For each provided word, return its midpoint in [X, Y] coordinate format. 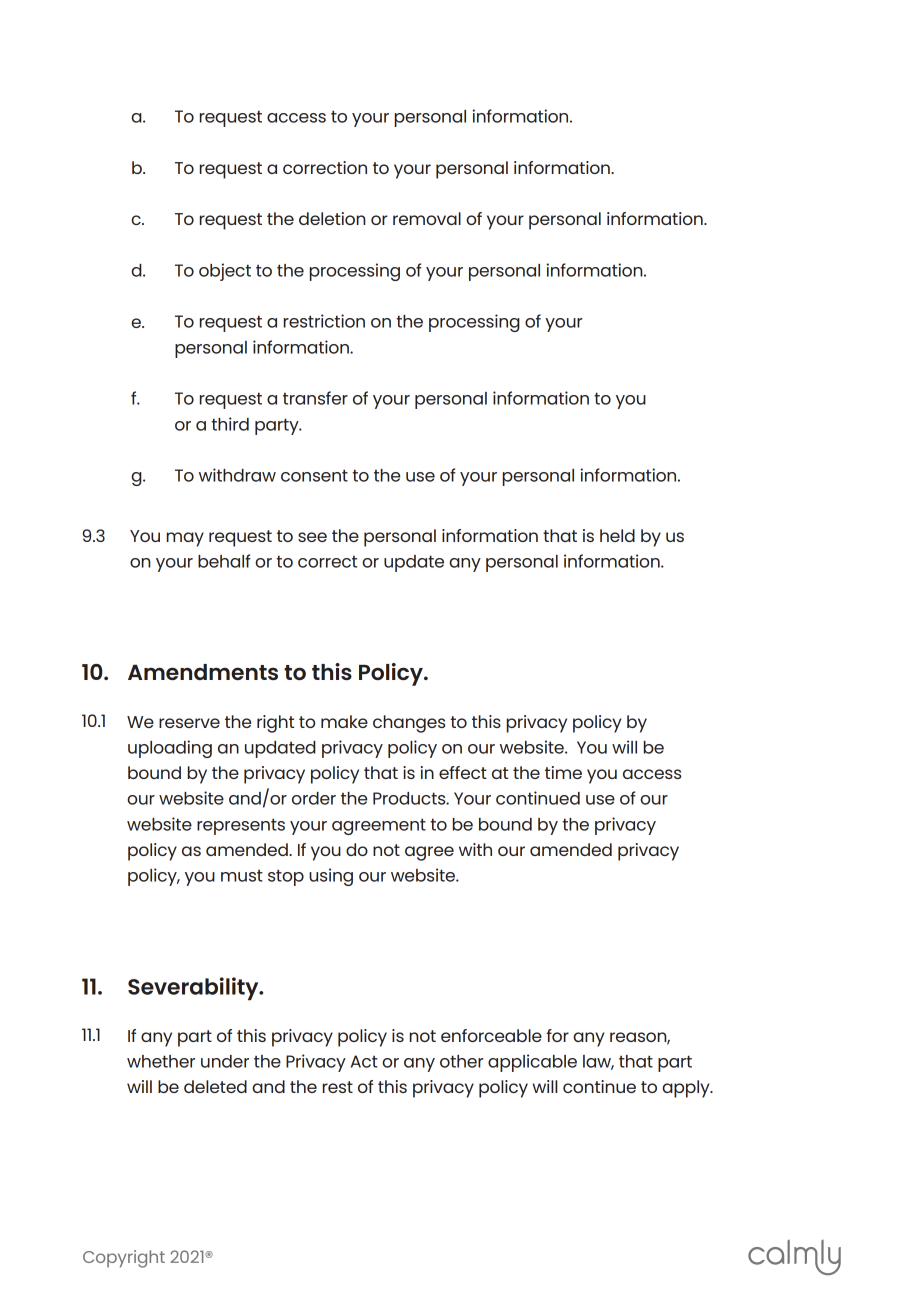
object [225, 272]
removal [427, 218]
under [225, 1061]
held [617, 535]
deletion [332, 218]
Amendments [203, 672]
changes [409, 724]
